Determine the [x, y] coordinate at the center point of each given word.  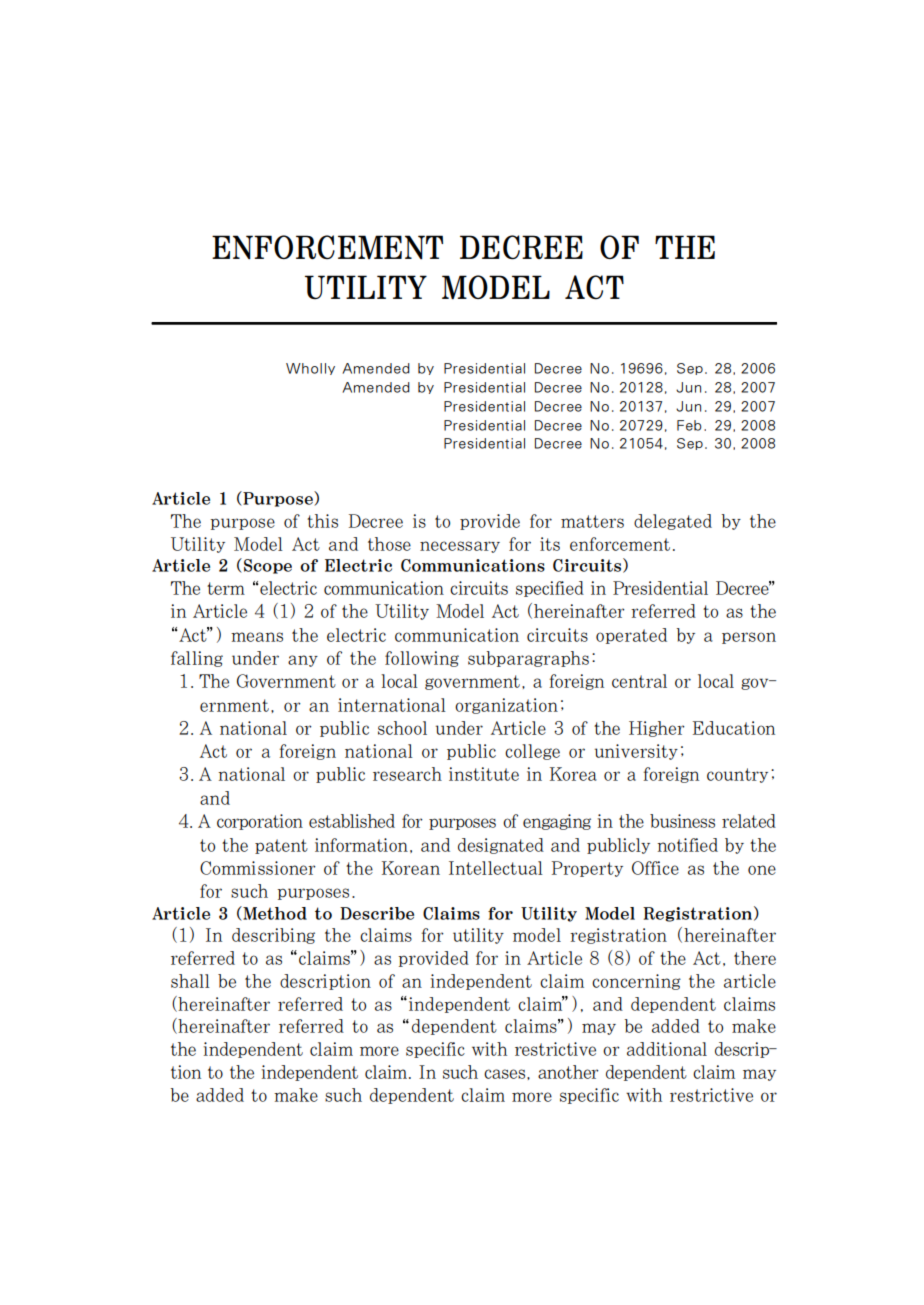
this [322, 521]
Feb [689, 425]
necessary [460, 547]
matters [592, 521]
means [257, 637]
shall [190, 981]
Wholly [310, 369]
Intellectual [496, 868]
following [422, 659]
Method [274, 913]
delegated [673, 522]
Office [655, 868]
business [682, 821]
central [639, 681]
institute [484, 774]
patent [281, 846]
